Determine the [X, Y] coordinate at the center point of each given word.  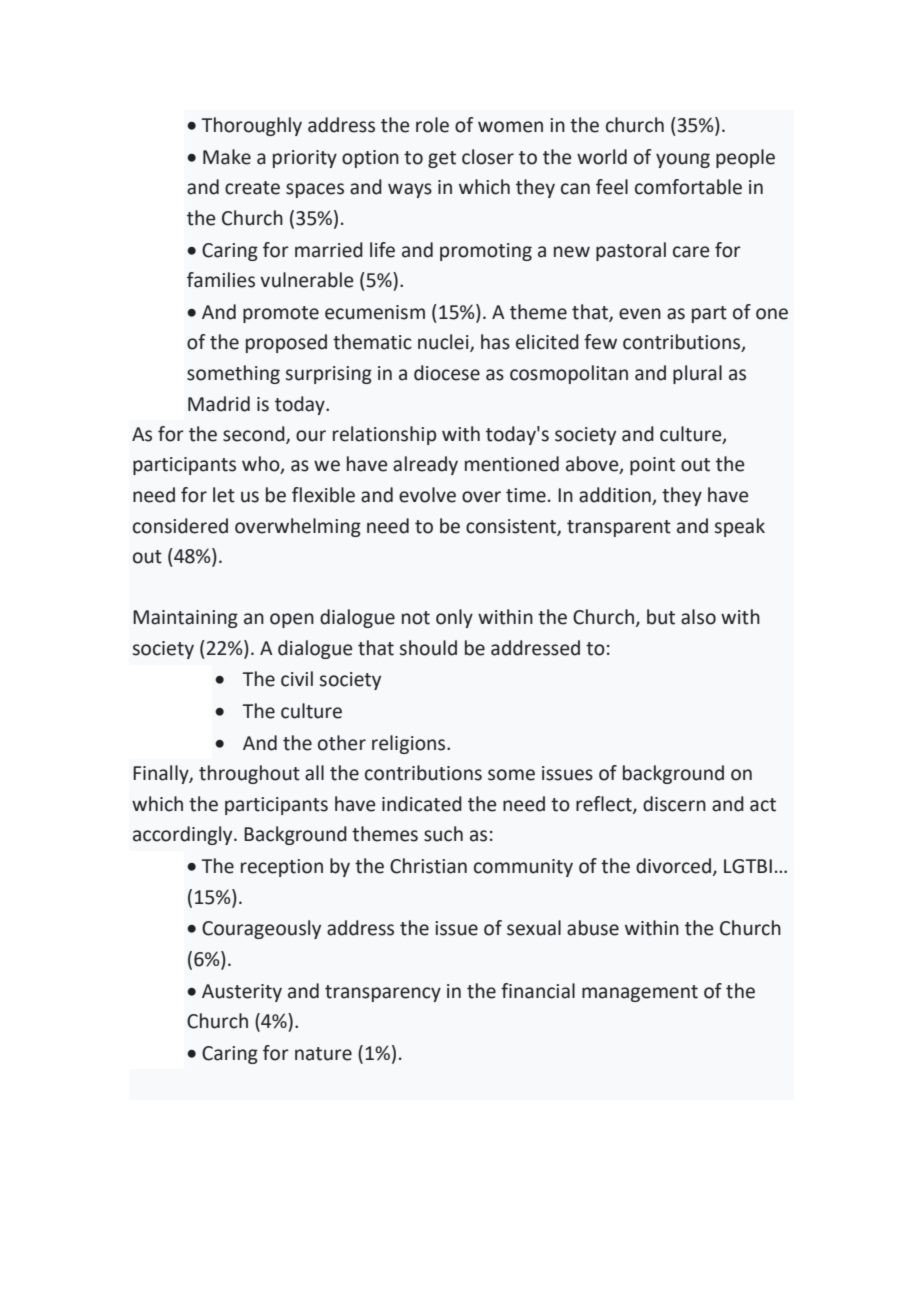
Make [227, 157]
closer [488, 157]
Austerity [242, 993]
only [454, 618]
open [292, 620]
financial [538, 991]
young [683, 160]
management [640, 993]
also [698, 617]
